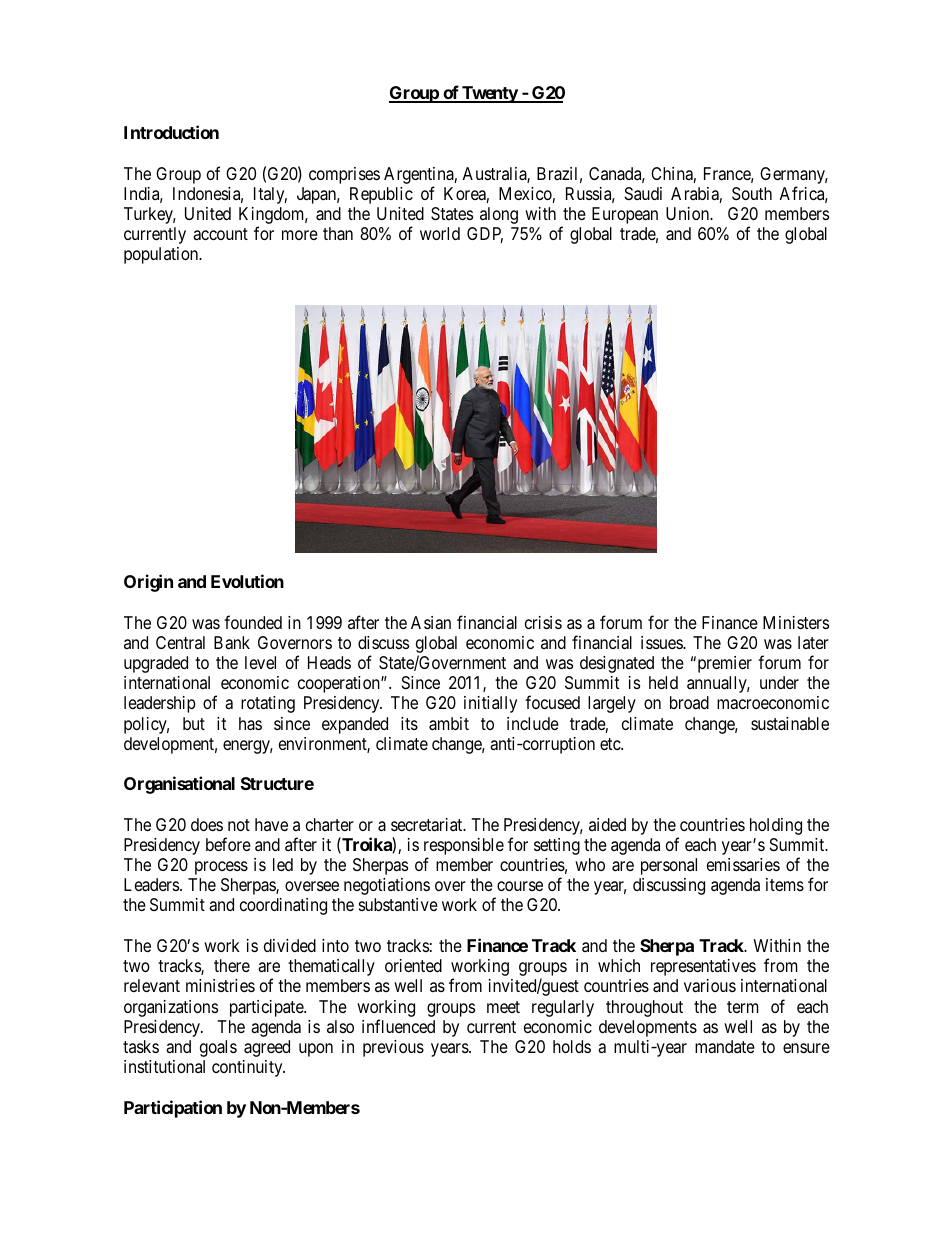 The width and height of the screenshot is (952, 1233). Describe the element at coordinates (248, 1068) in the screenshot. I see `continuity` at that location.
